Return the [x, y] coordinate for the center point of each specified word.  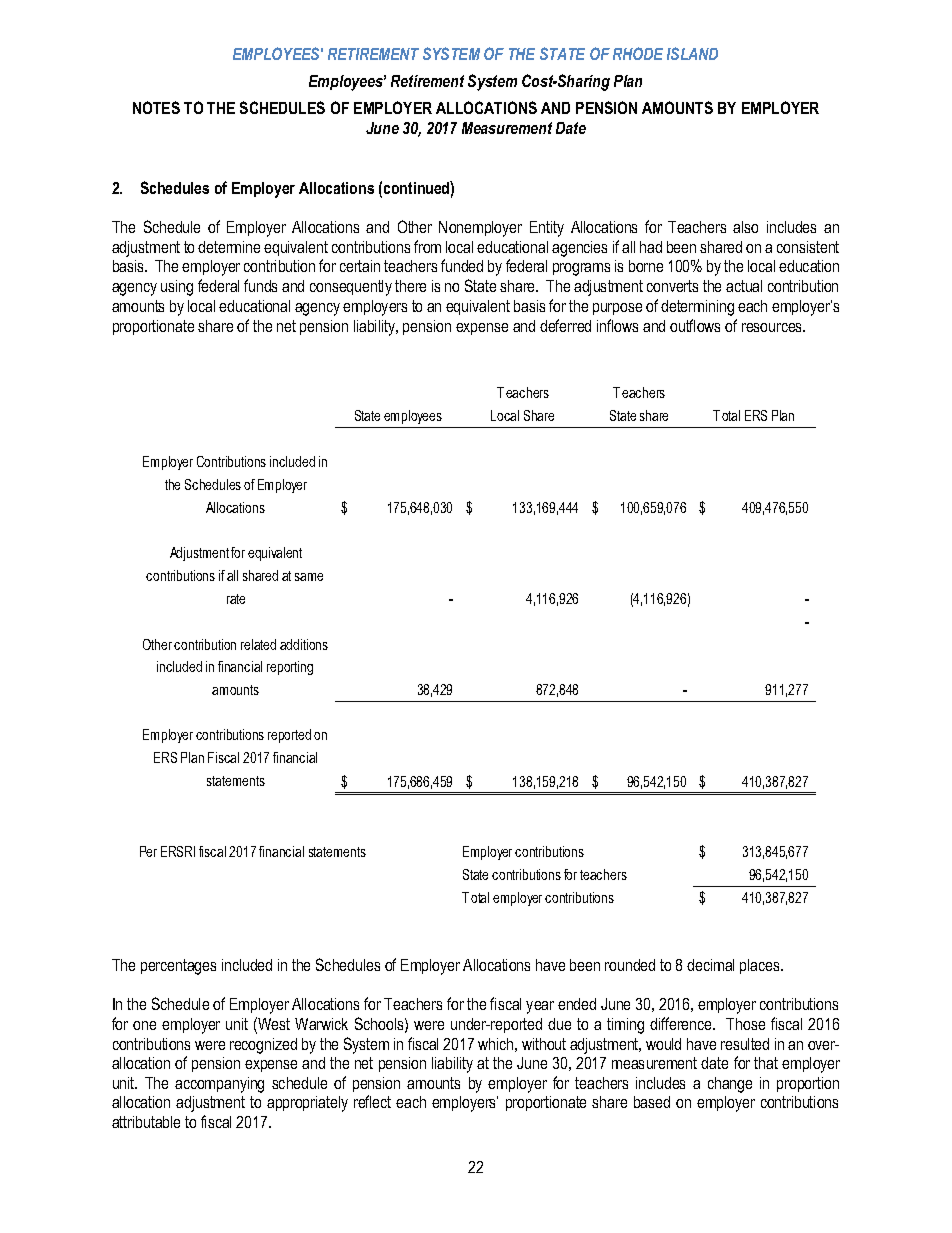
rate [236, 599]
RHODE [638, 53]
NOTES [156, 107]
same [309, 577]
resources [773, 327]
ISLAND [692, 53]
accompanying [219, 1085]
